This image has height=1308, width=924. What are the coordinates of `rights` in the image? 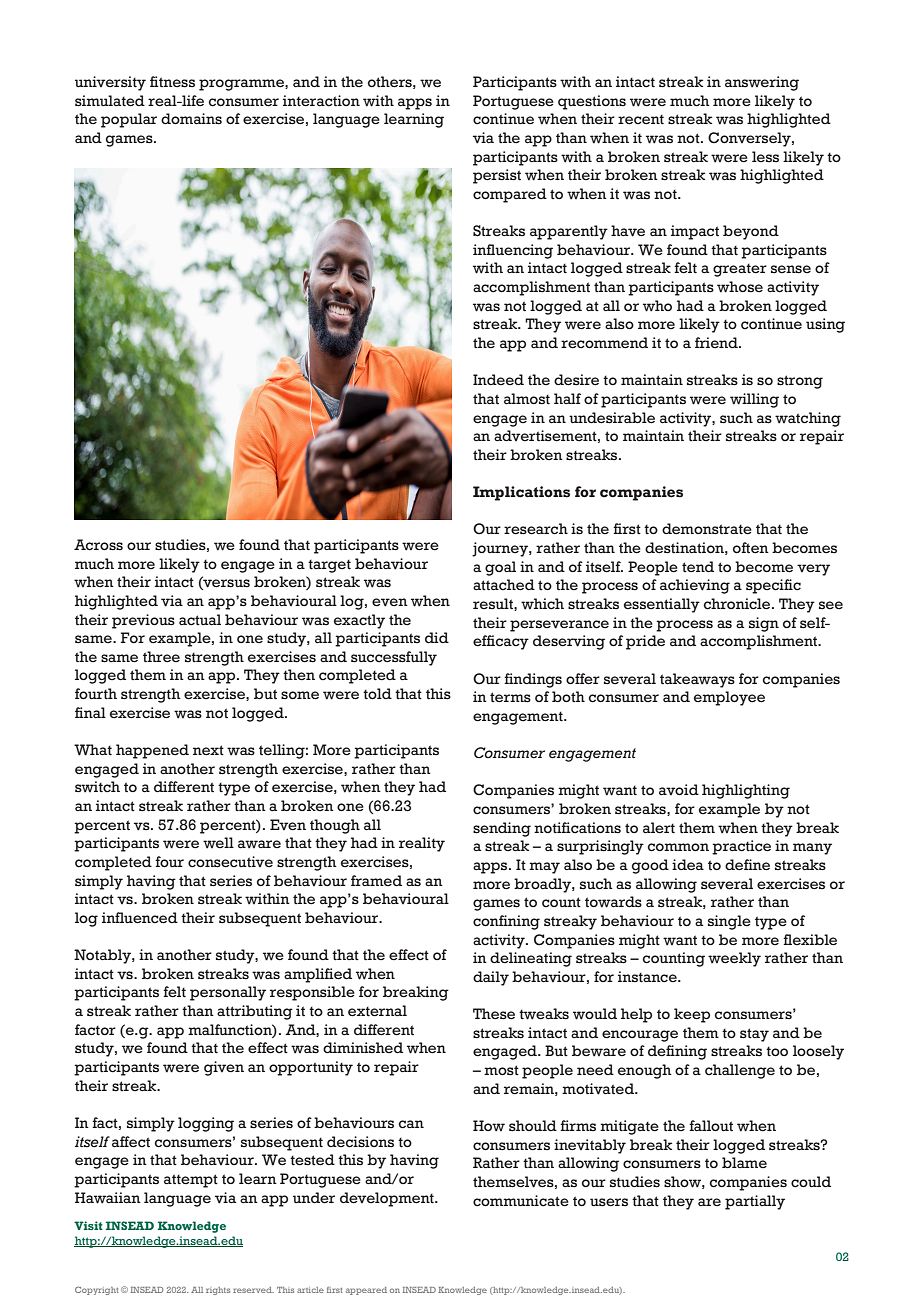 It's located at (218, 1291).
